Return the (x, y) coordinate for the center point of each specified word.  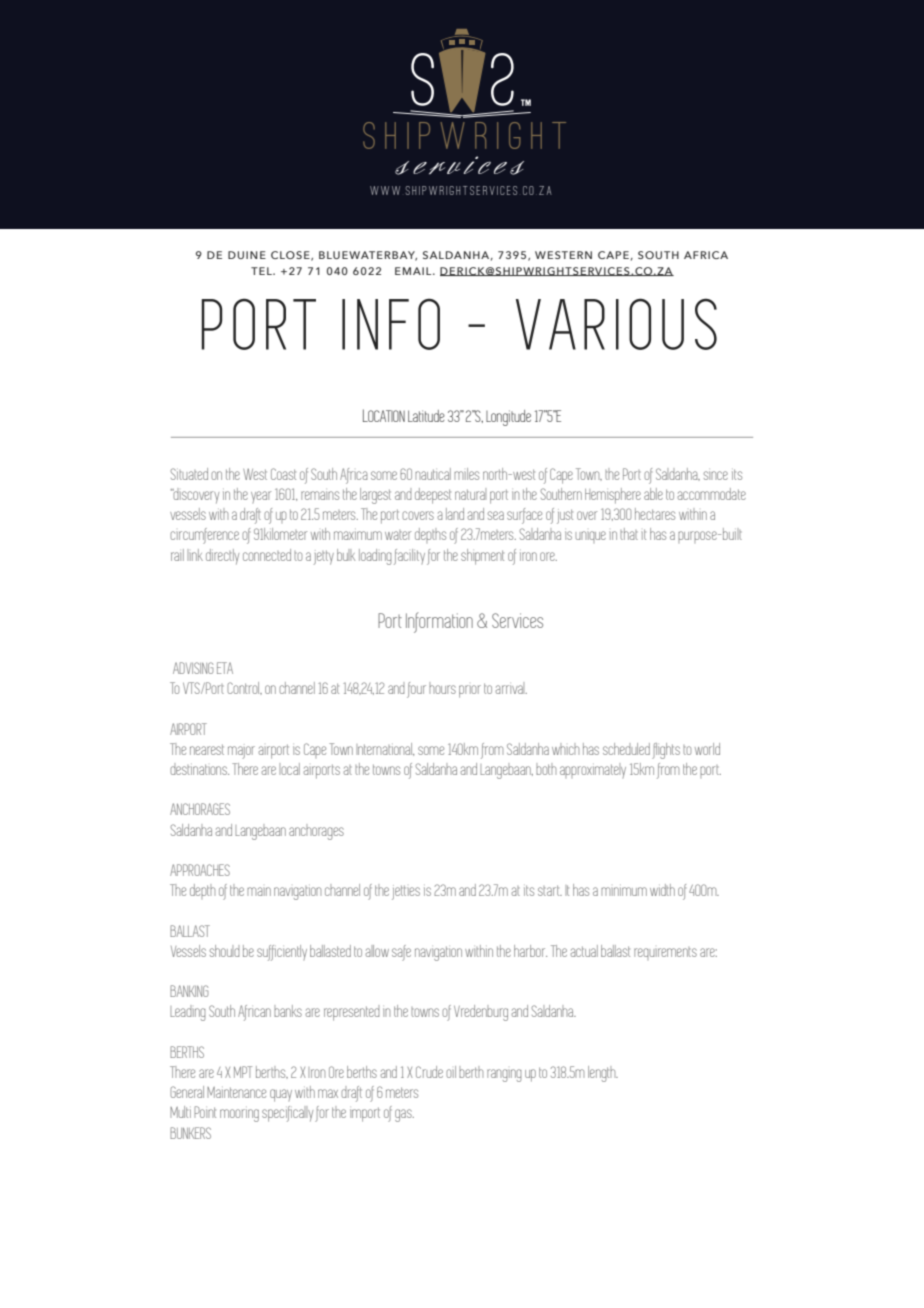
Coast (283, 474)
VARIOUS (616, 324)
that (629, 534)
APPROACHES (200, 870)
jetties (406, 892)
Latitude (426, 416)
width (662, 890)
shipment (482, 557)
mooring (239, 1115)
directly (222, 557)
